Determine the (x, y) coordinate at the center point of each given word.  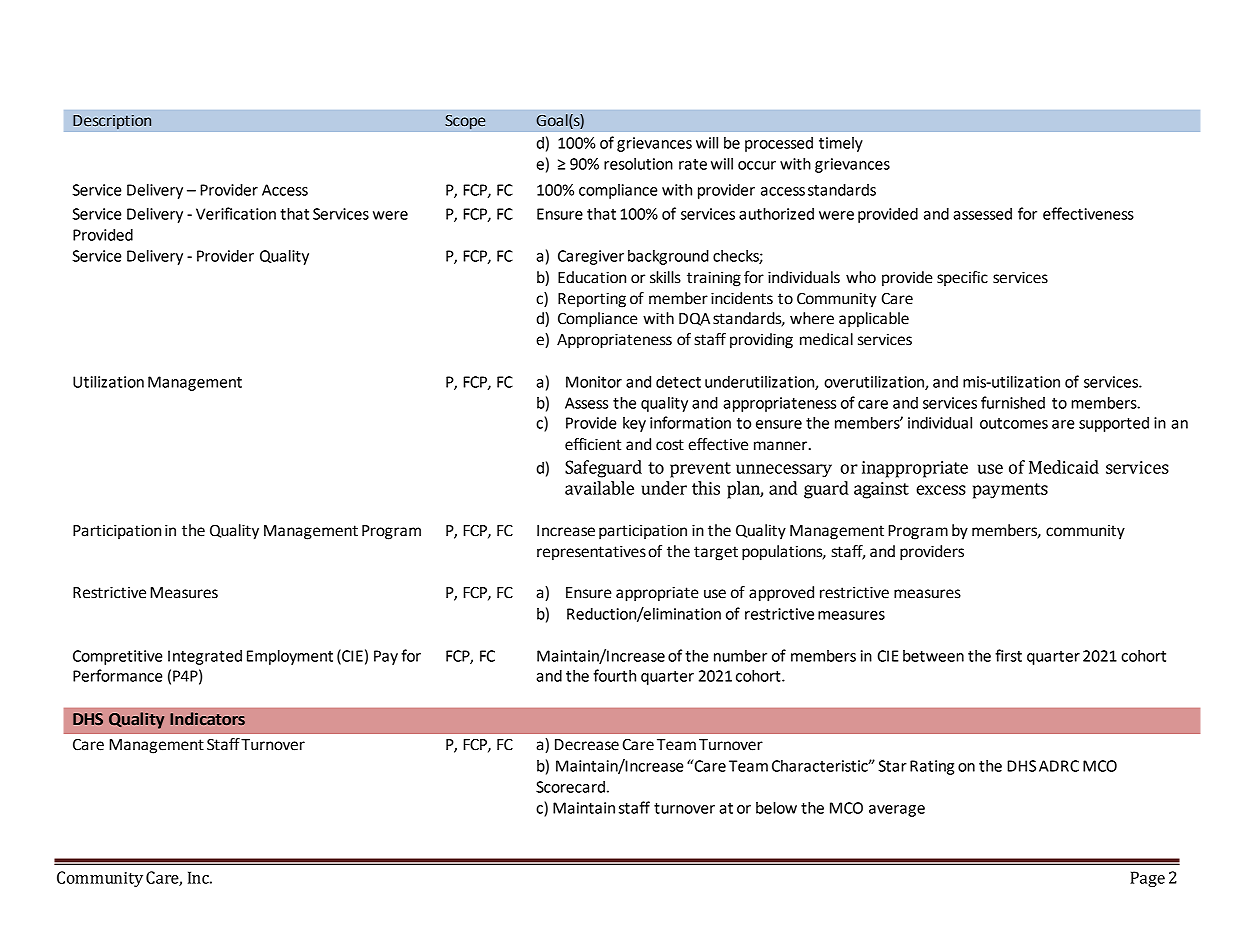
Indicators (207, 719)
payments (1010, 491)
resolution (638, 164)
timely (841, 144)
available (599, 488)
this (706, 488)
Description (112, 122)
